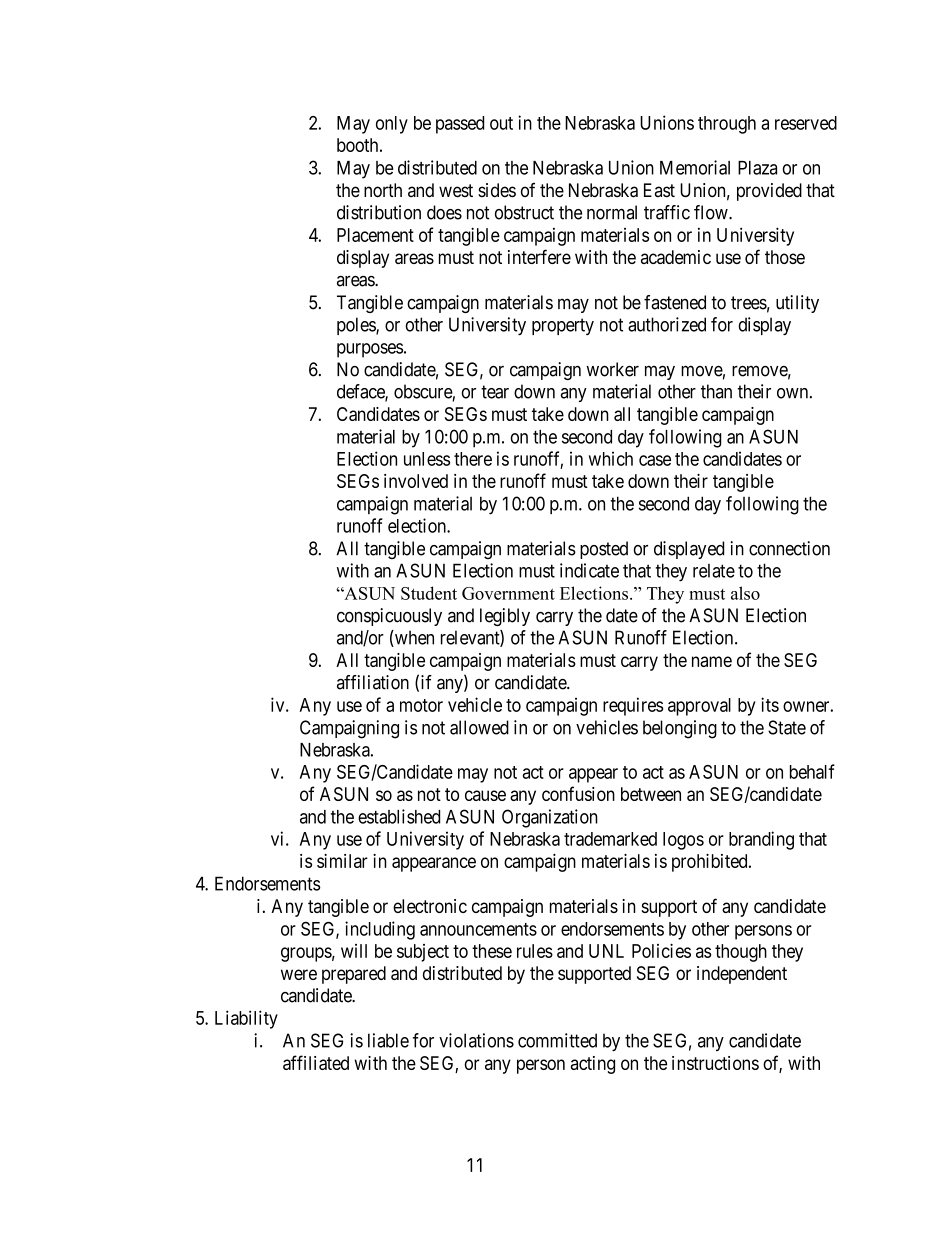 This screenshot has height=1233, width=952. I want to click on than, so click(716, 391).
